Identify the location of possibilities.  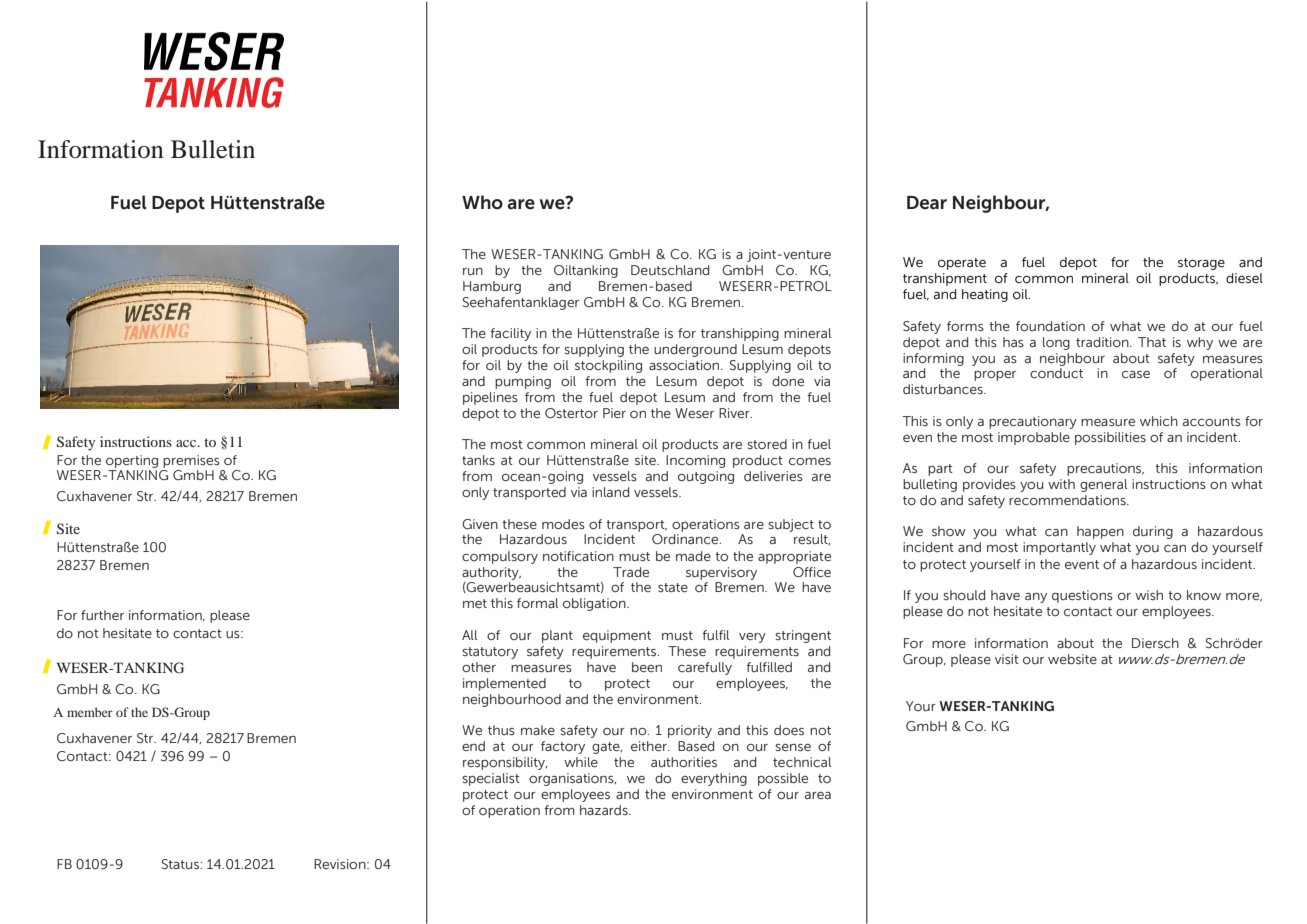
(1110, 438).
